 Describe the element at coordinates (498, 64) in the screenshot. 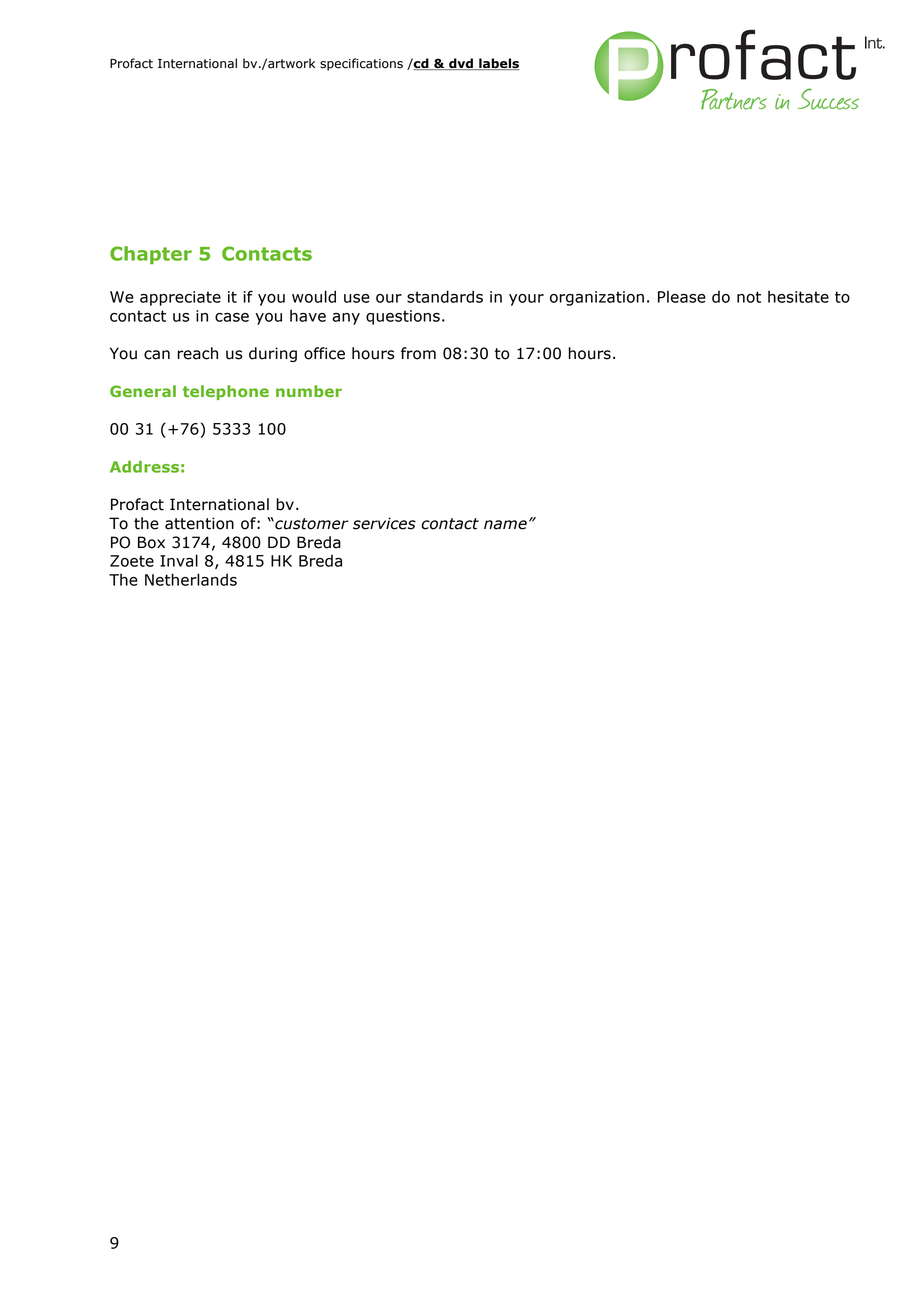

I see `labels` at that location.
